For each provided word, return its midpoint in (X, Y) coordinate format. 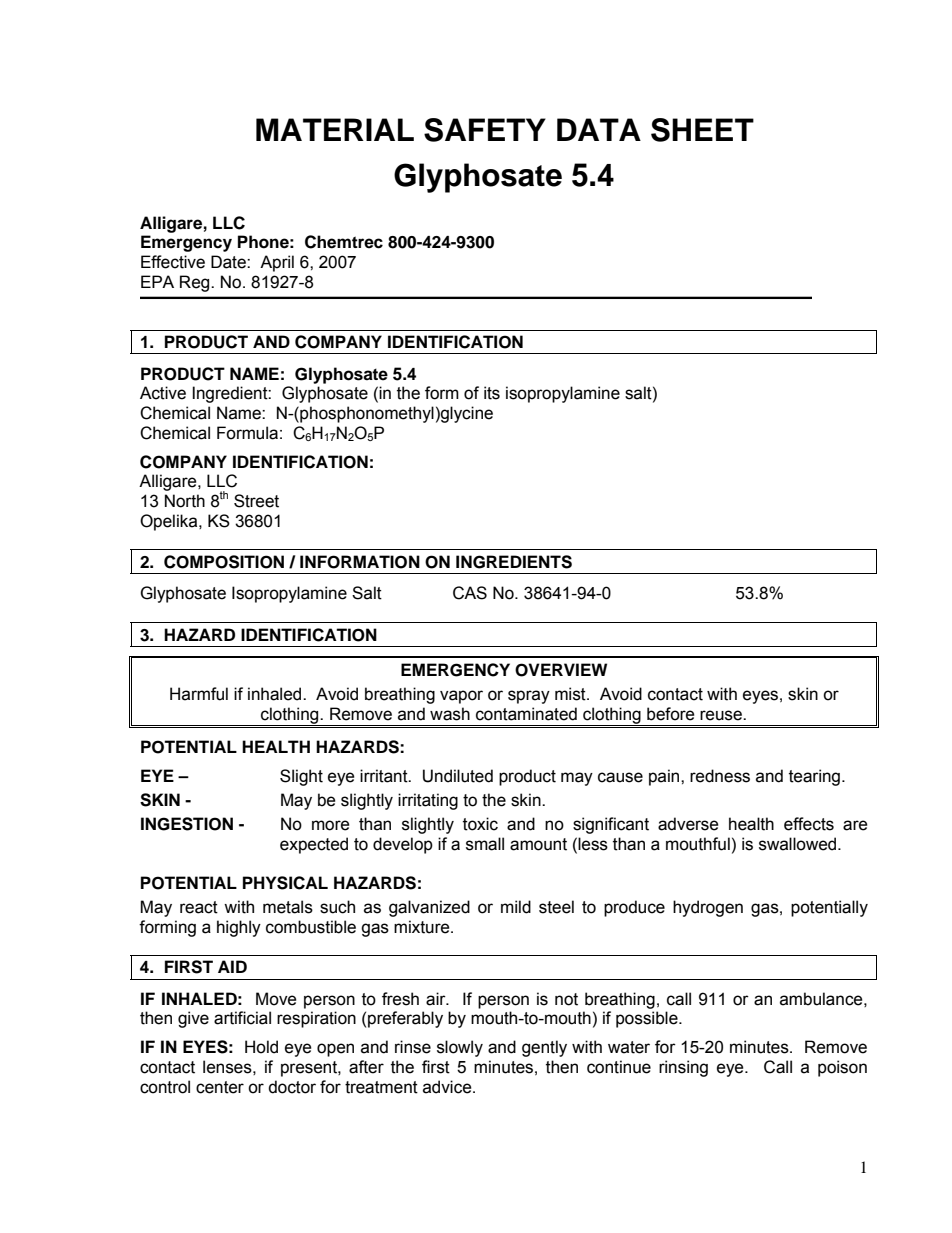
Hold (261, 1047)
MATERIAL (335, 129)
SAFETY (485, 130)
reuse (722, 715)
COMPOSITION (224, 562)
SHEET (702, 130)
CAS (470, 593)
